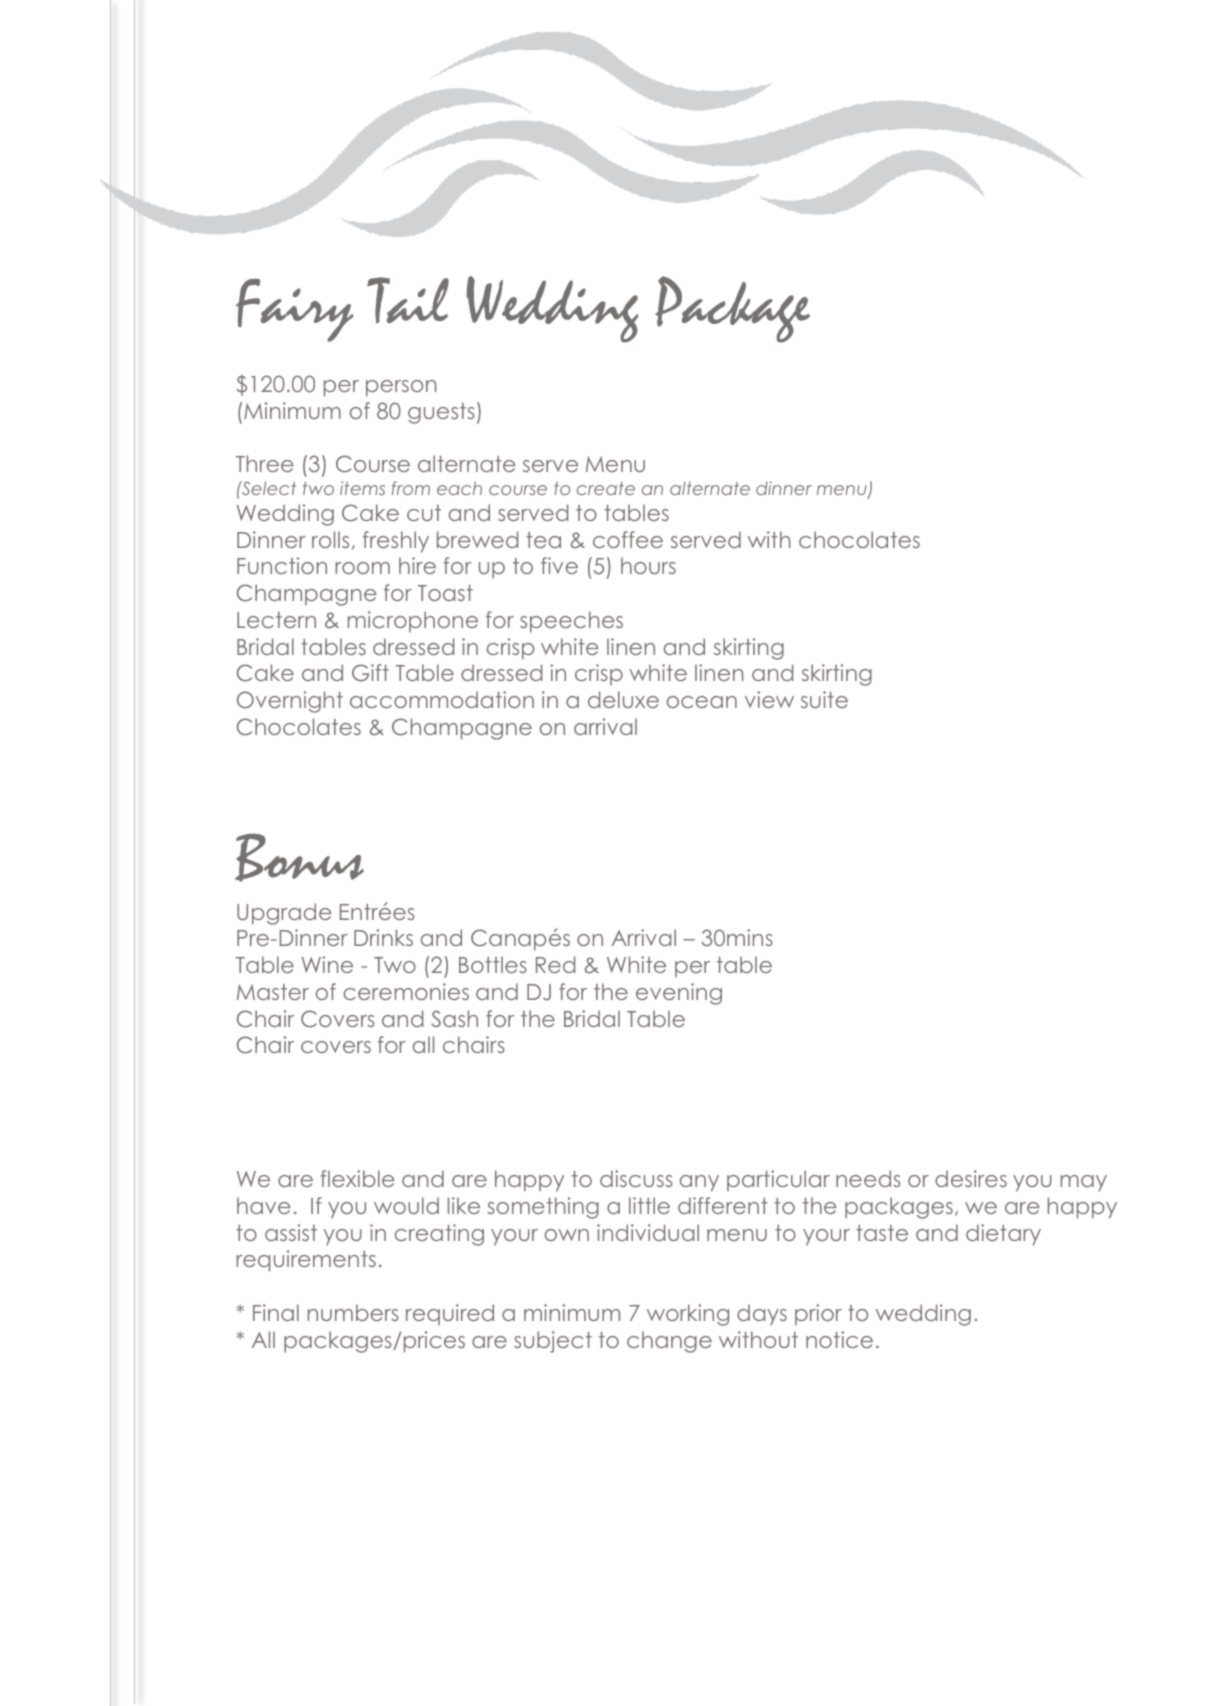 The image size is (1206, 1706). I want to click on Tail, so click(408, 300).
